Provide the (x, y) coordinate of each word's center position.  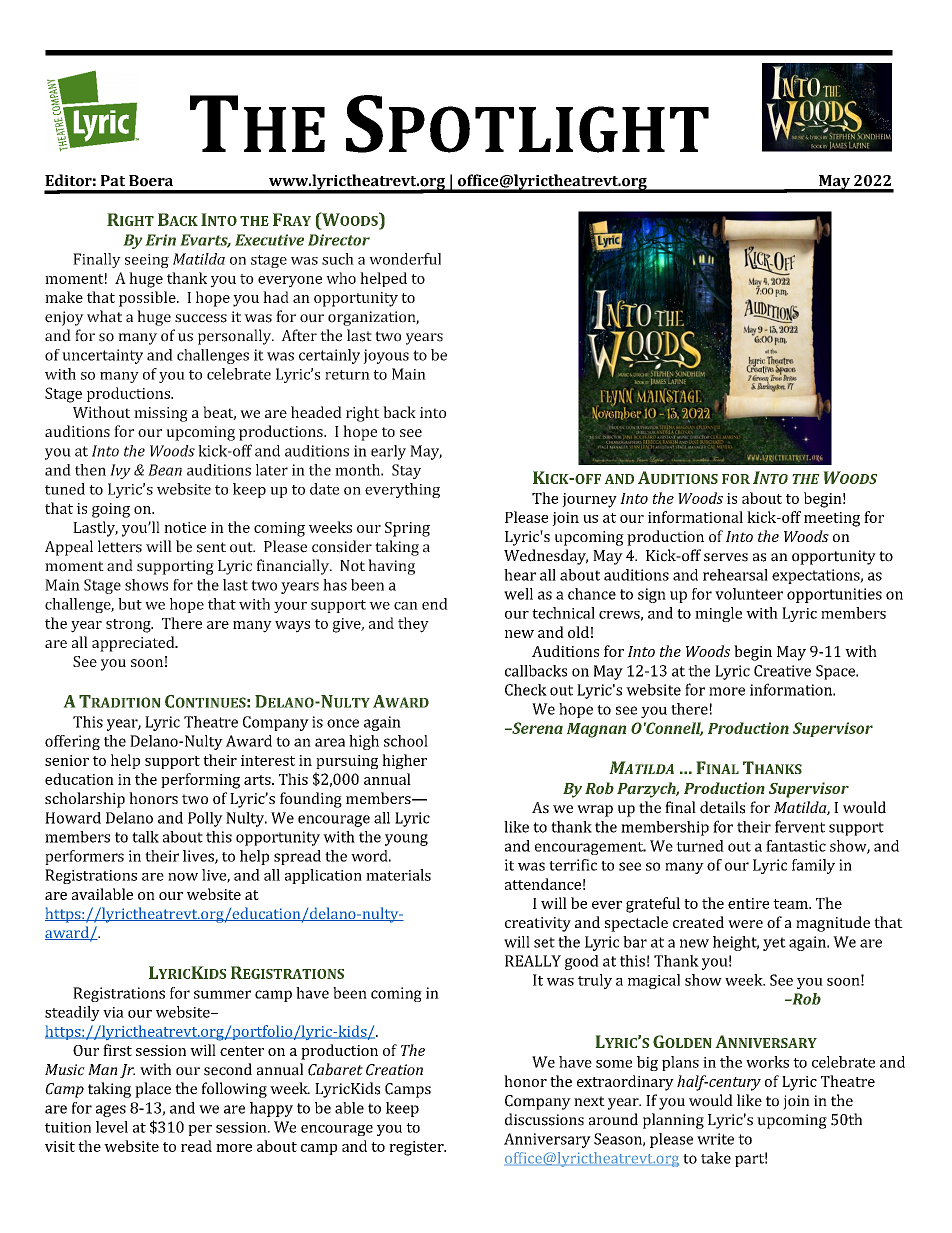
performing (200, 781)
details (722, 807)
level (112, 1127)
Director (339, 240)
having (391, 567)
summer (222, 994)
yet (774, 944)
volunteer (749, 594)
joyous (386, 356)
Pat (113, 181)
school (406, 741)
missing (161, 414)
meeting (832, 519)
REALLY (533, 961)
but (130, 604)
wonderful (405, 259)
